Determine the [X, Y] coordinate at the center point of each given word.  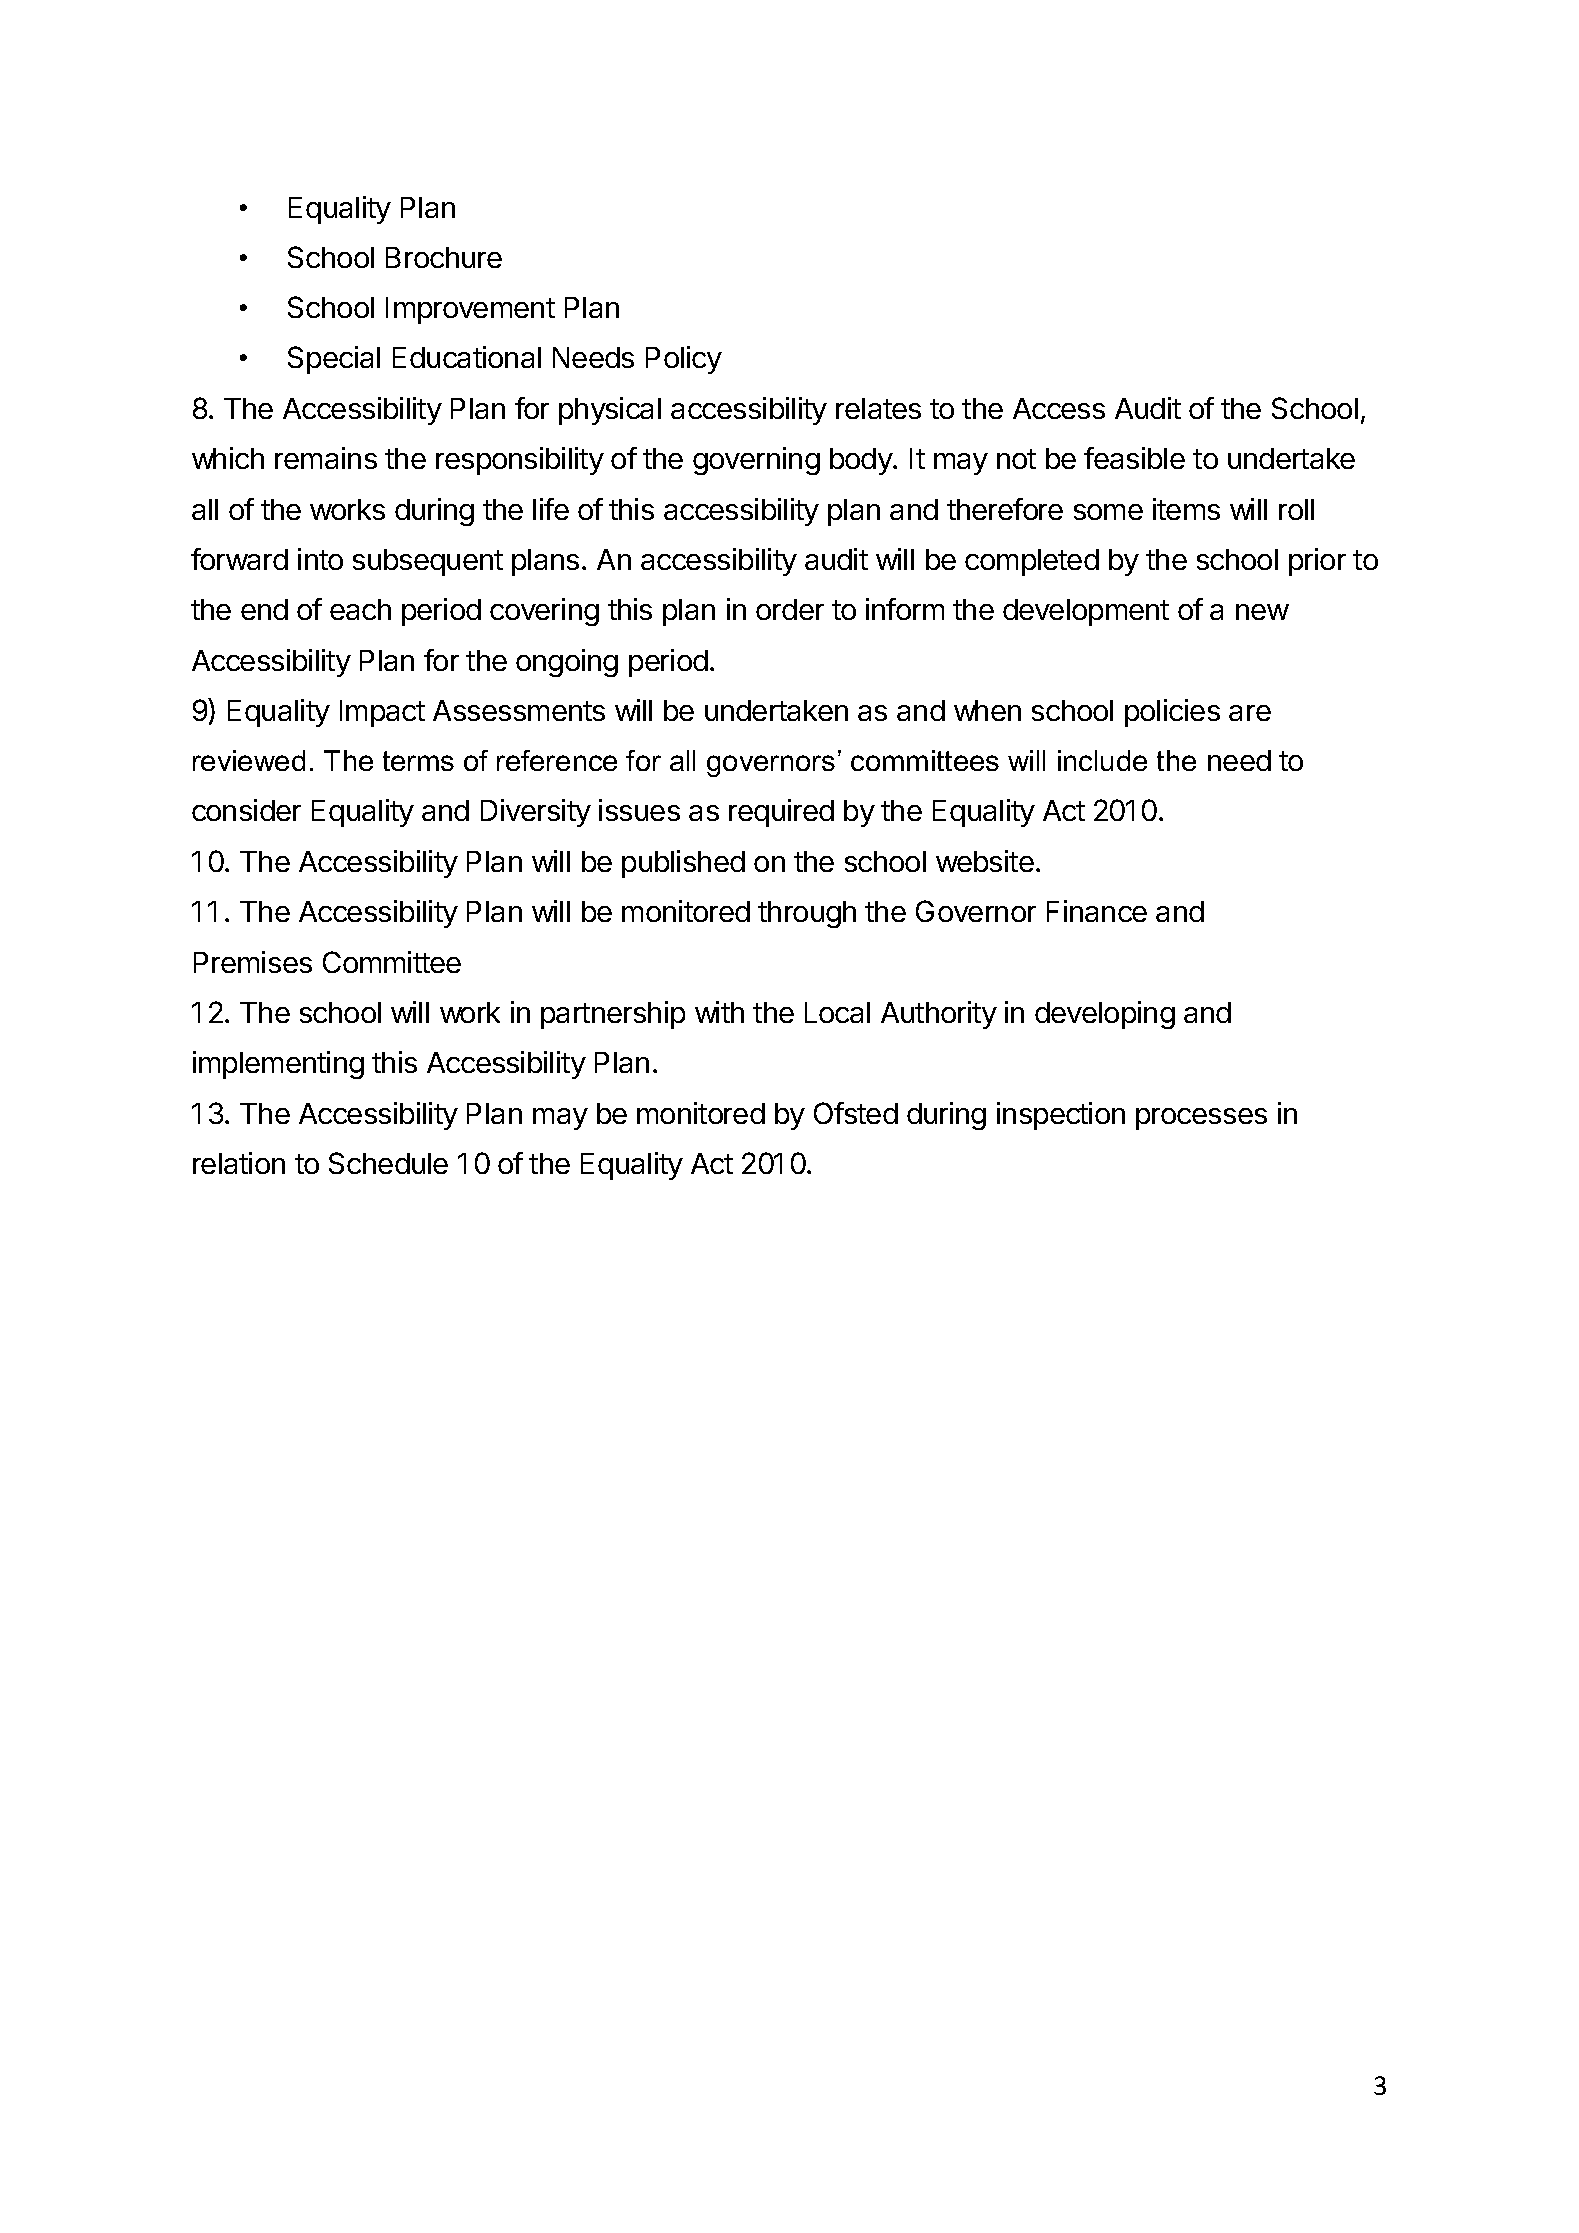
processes [1201, 1119]
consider [246, 810]
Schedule [388, 1163]
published [683, 864]
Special [334, 360]
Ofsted [856, 1113]
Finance [1097, 911]
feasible [1134, 458]
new [1262, 612]
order [790, 609]
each [360, 609]
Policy [684, 360]
